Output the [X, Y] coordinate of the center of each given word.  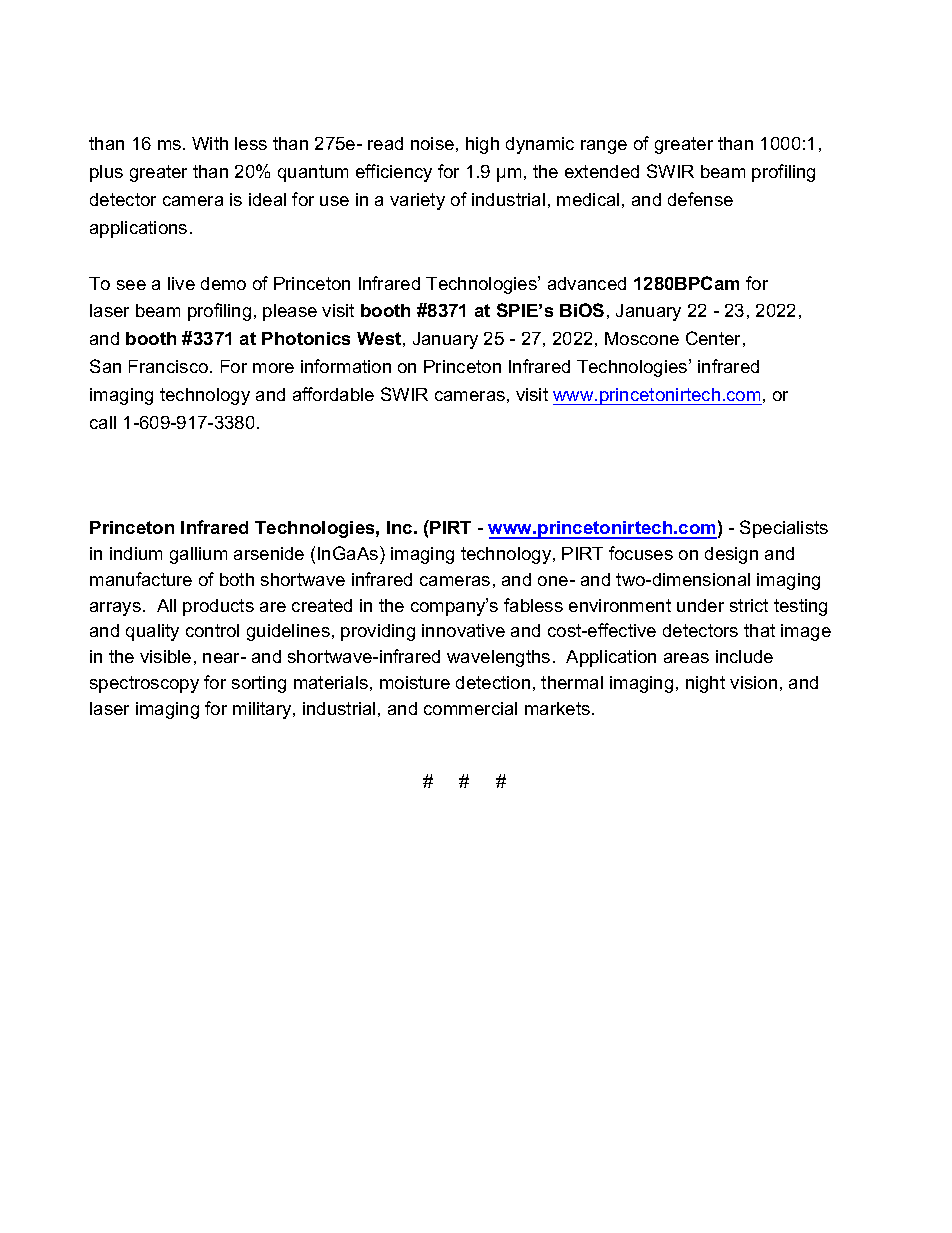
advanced [587, 283]
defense [700, 199]
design [731, 555]
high [482, 145]
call [103, 422]
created [322, 605]
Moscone [642, 338]
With [210, 143]
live [181, 283]
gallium [198, 555]
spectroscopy [144, 684]
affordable [333, 394]
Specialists [784, 529]
